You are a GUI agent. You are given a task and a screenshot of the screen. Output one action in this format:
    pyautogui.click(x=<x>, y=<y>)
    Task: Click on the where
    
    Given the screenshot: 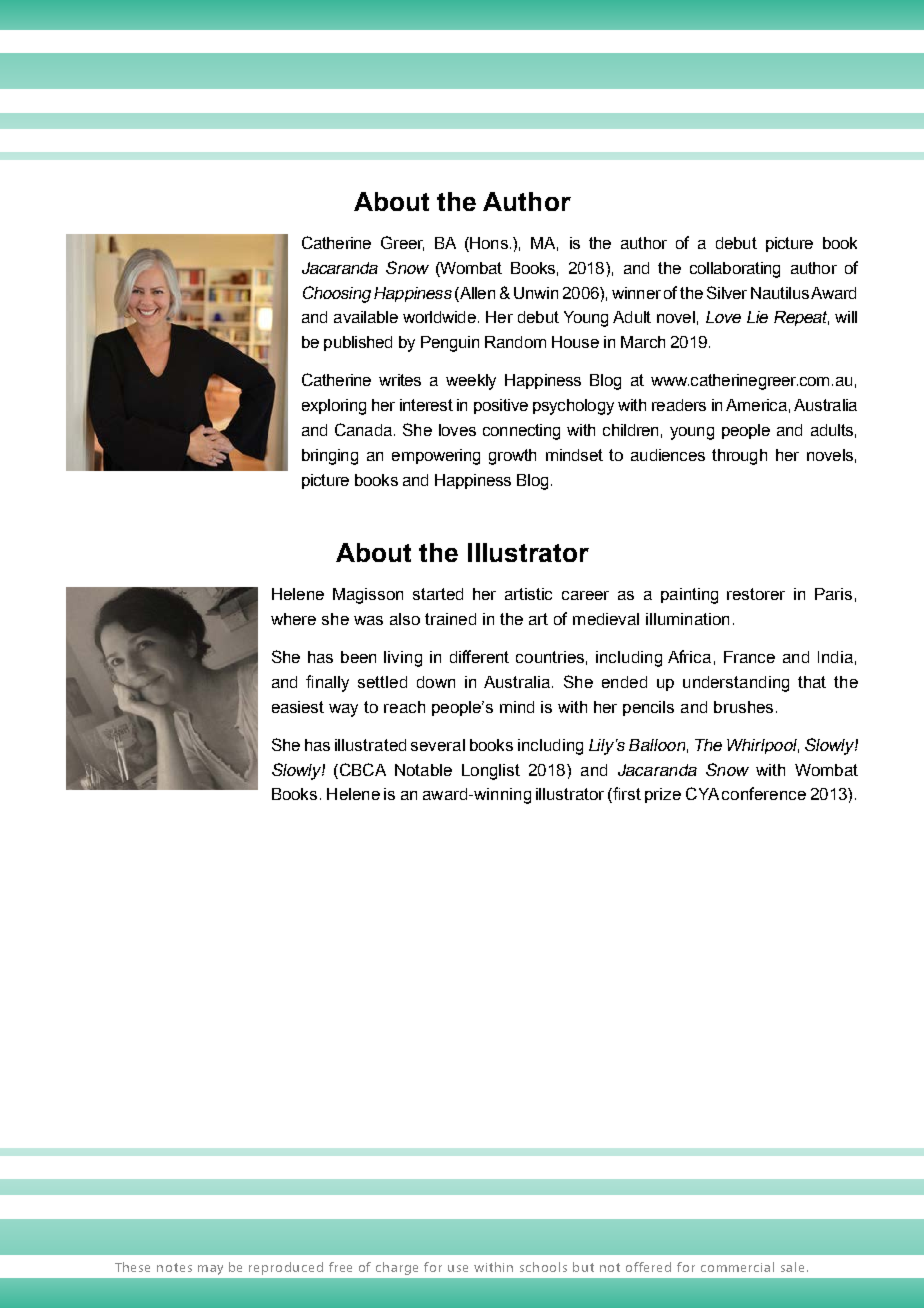 What is the action you would take?
    pyautogui.click(x=293, y=619)
